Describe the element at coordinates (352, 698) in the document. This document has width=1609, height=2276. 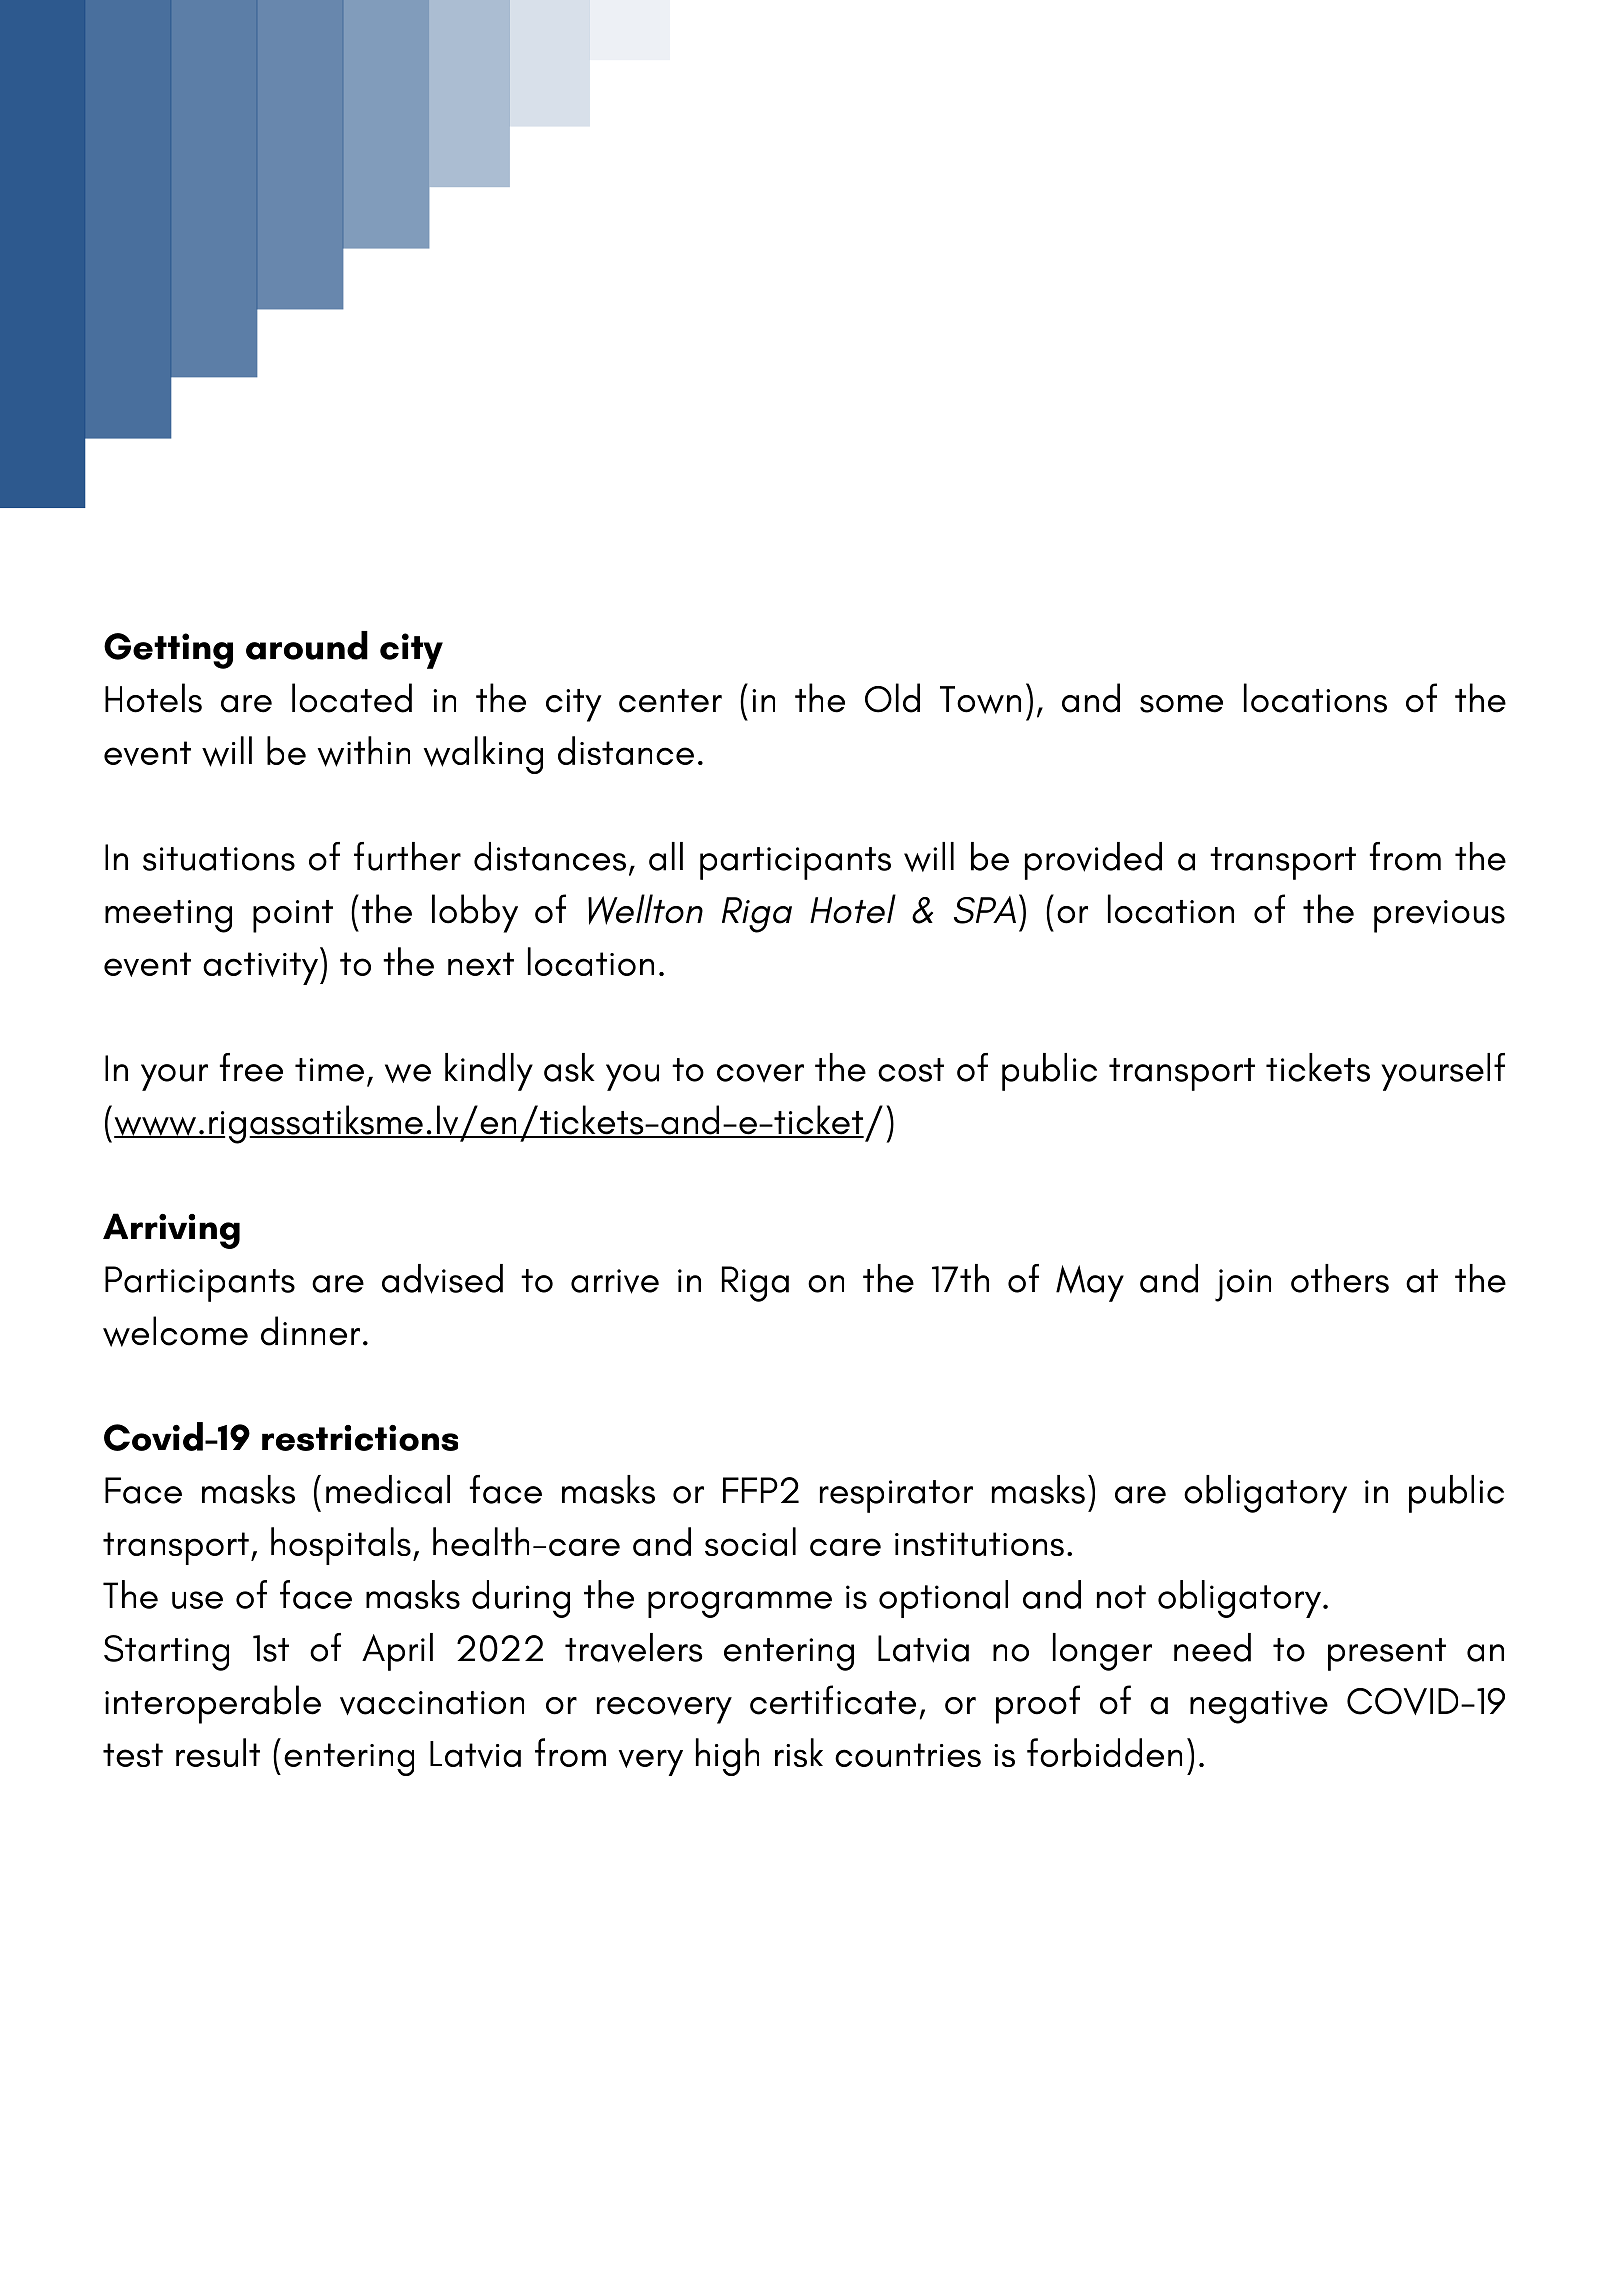
I see `located` at that location.
